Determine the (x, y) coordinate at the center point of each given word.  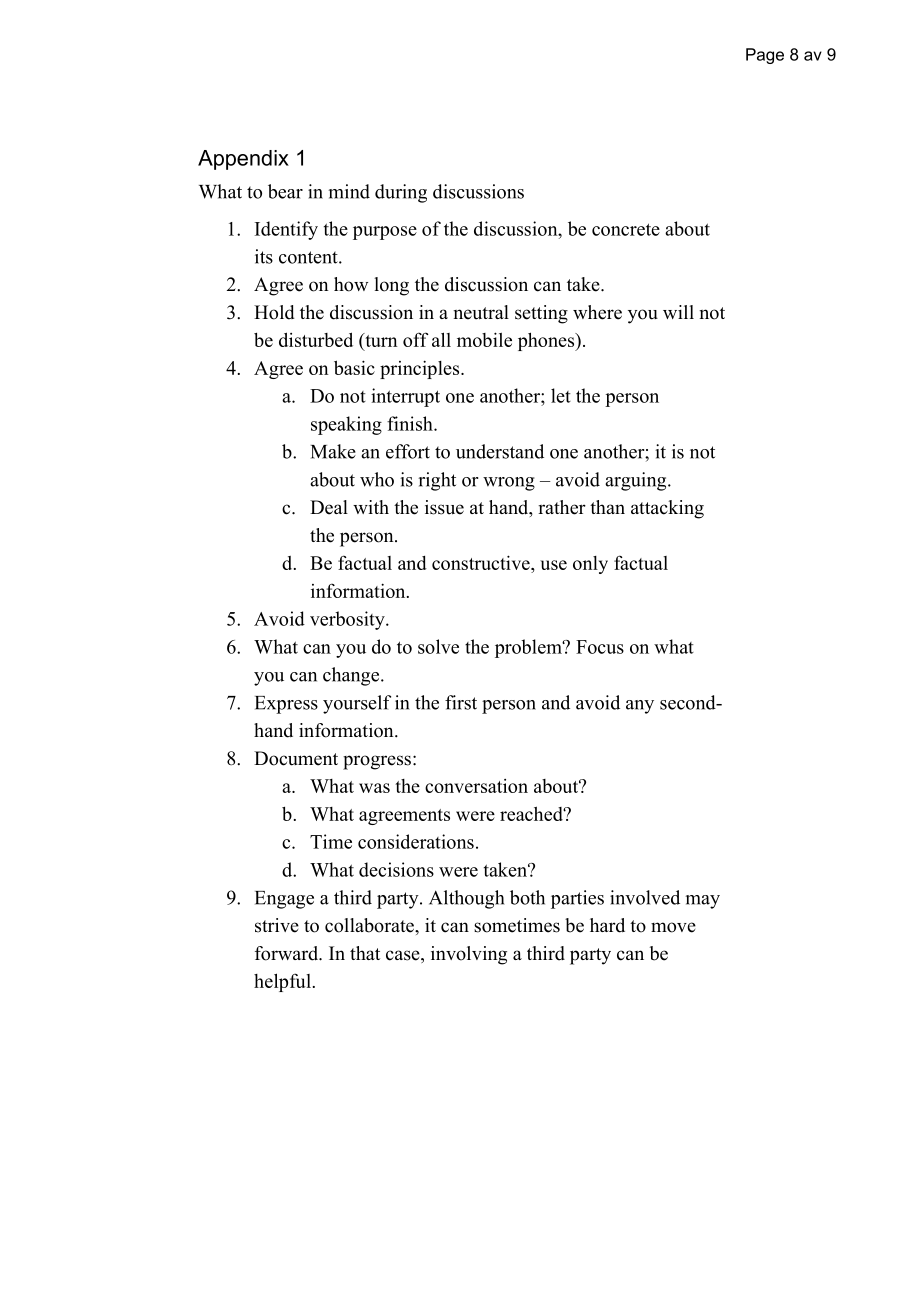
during (401, 193)
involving (469, 955)
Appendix (243, 160)
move (673, 927)
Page (765, 56)
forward (288, 953)
